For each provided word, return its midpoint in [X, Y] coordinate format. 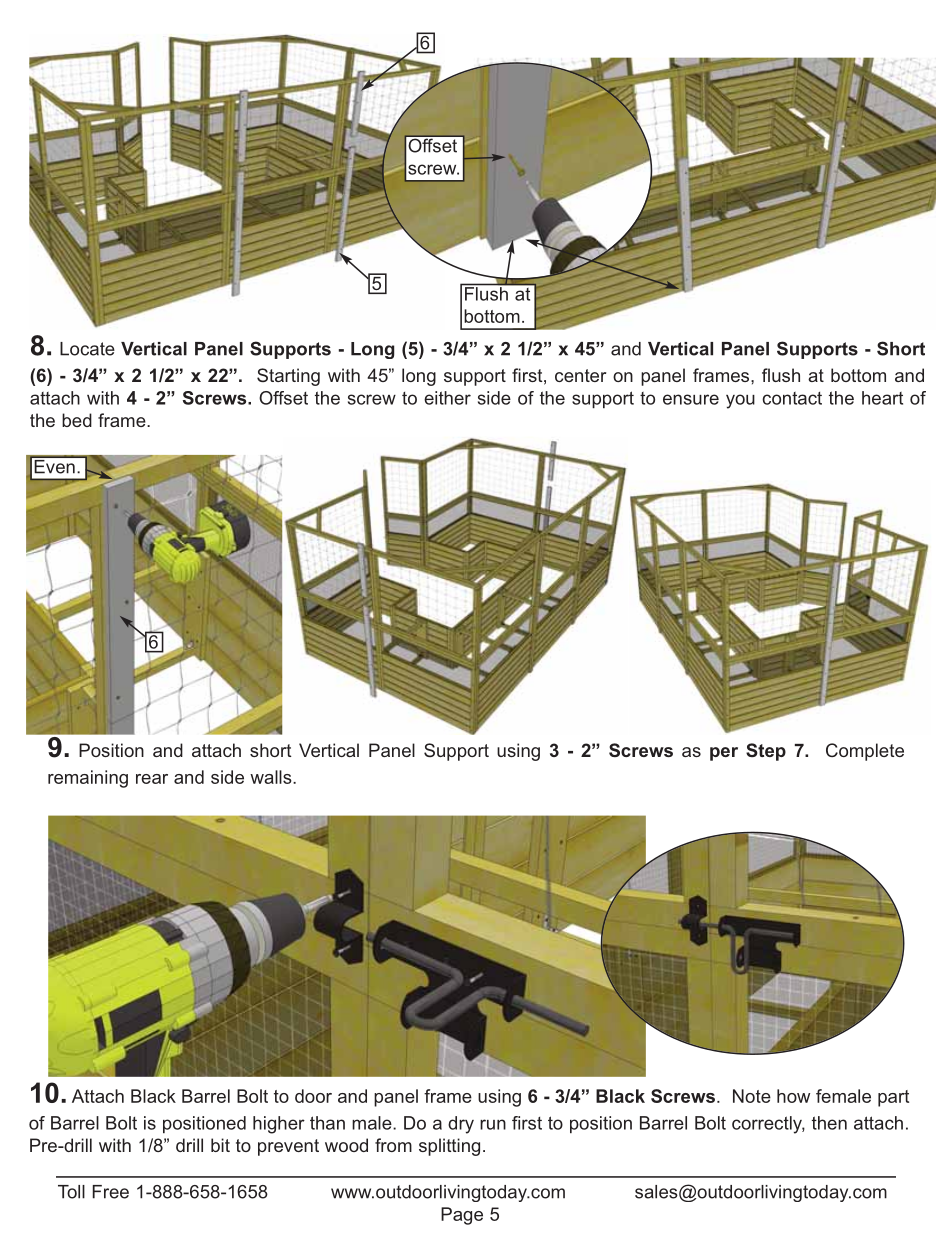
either [447, 398]
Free [111, 1192]
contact [792, 398]
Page [462, 1216]
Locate [87, 349]
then [829, 1123]
